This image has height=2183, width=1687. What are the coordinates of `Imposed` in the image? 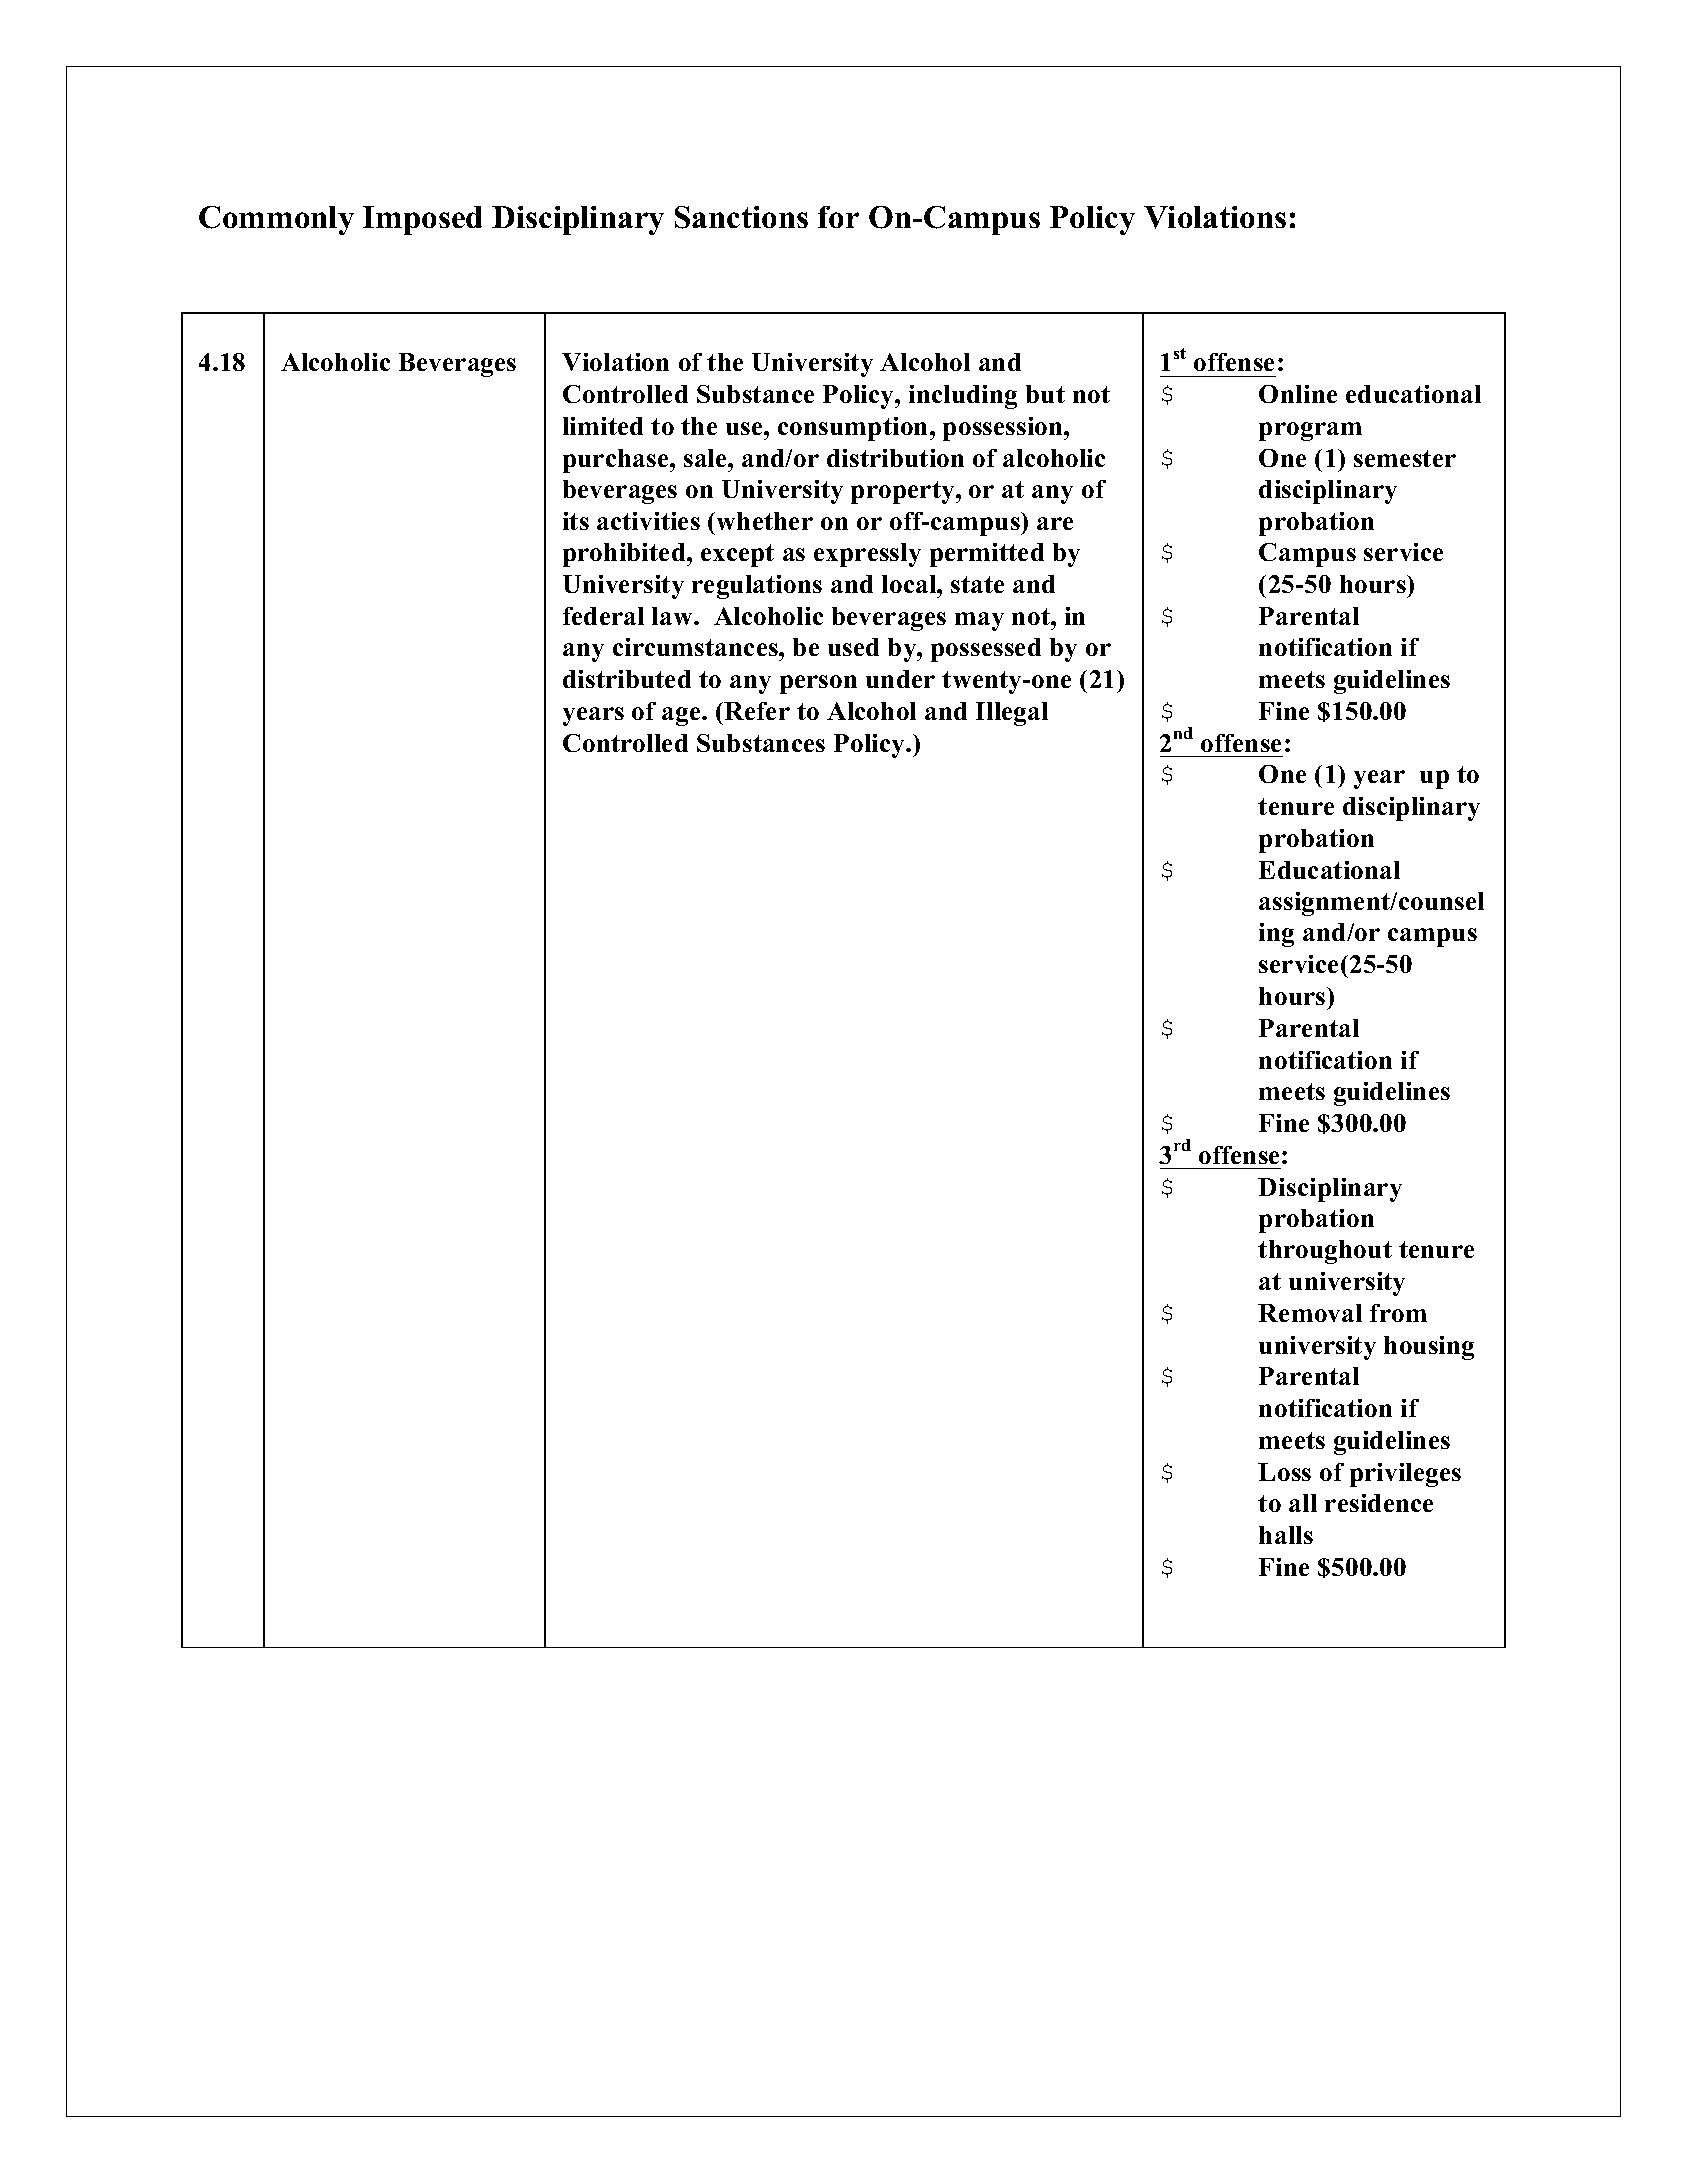 It's located at (422, 220).
